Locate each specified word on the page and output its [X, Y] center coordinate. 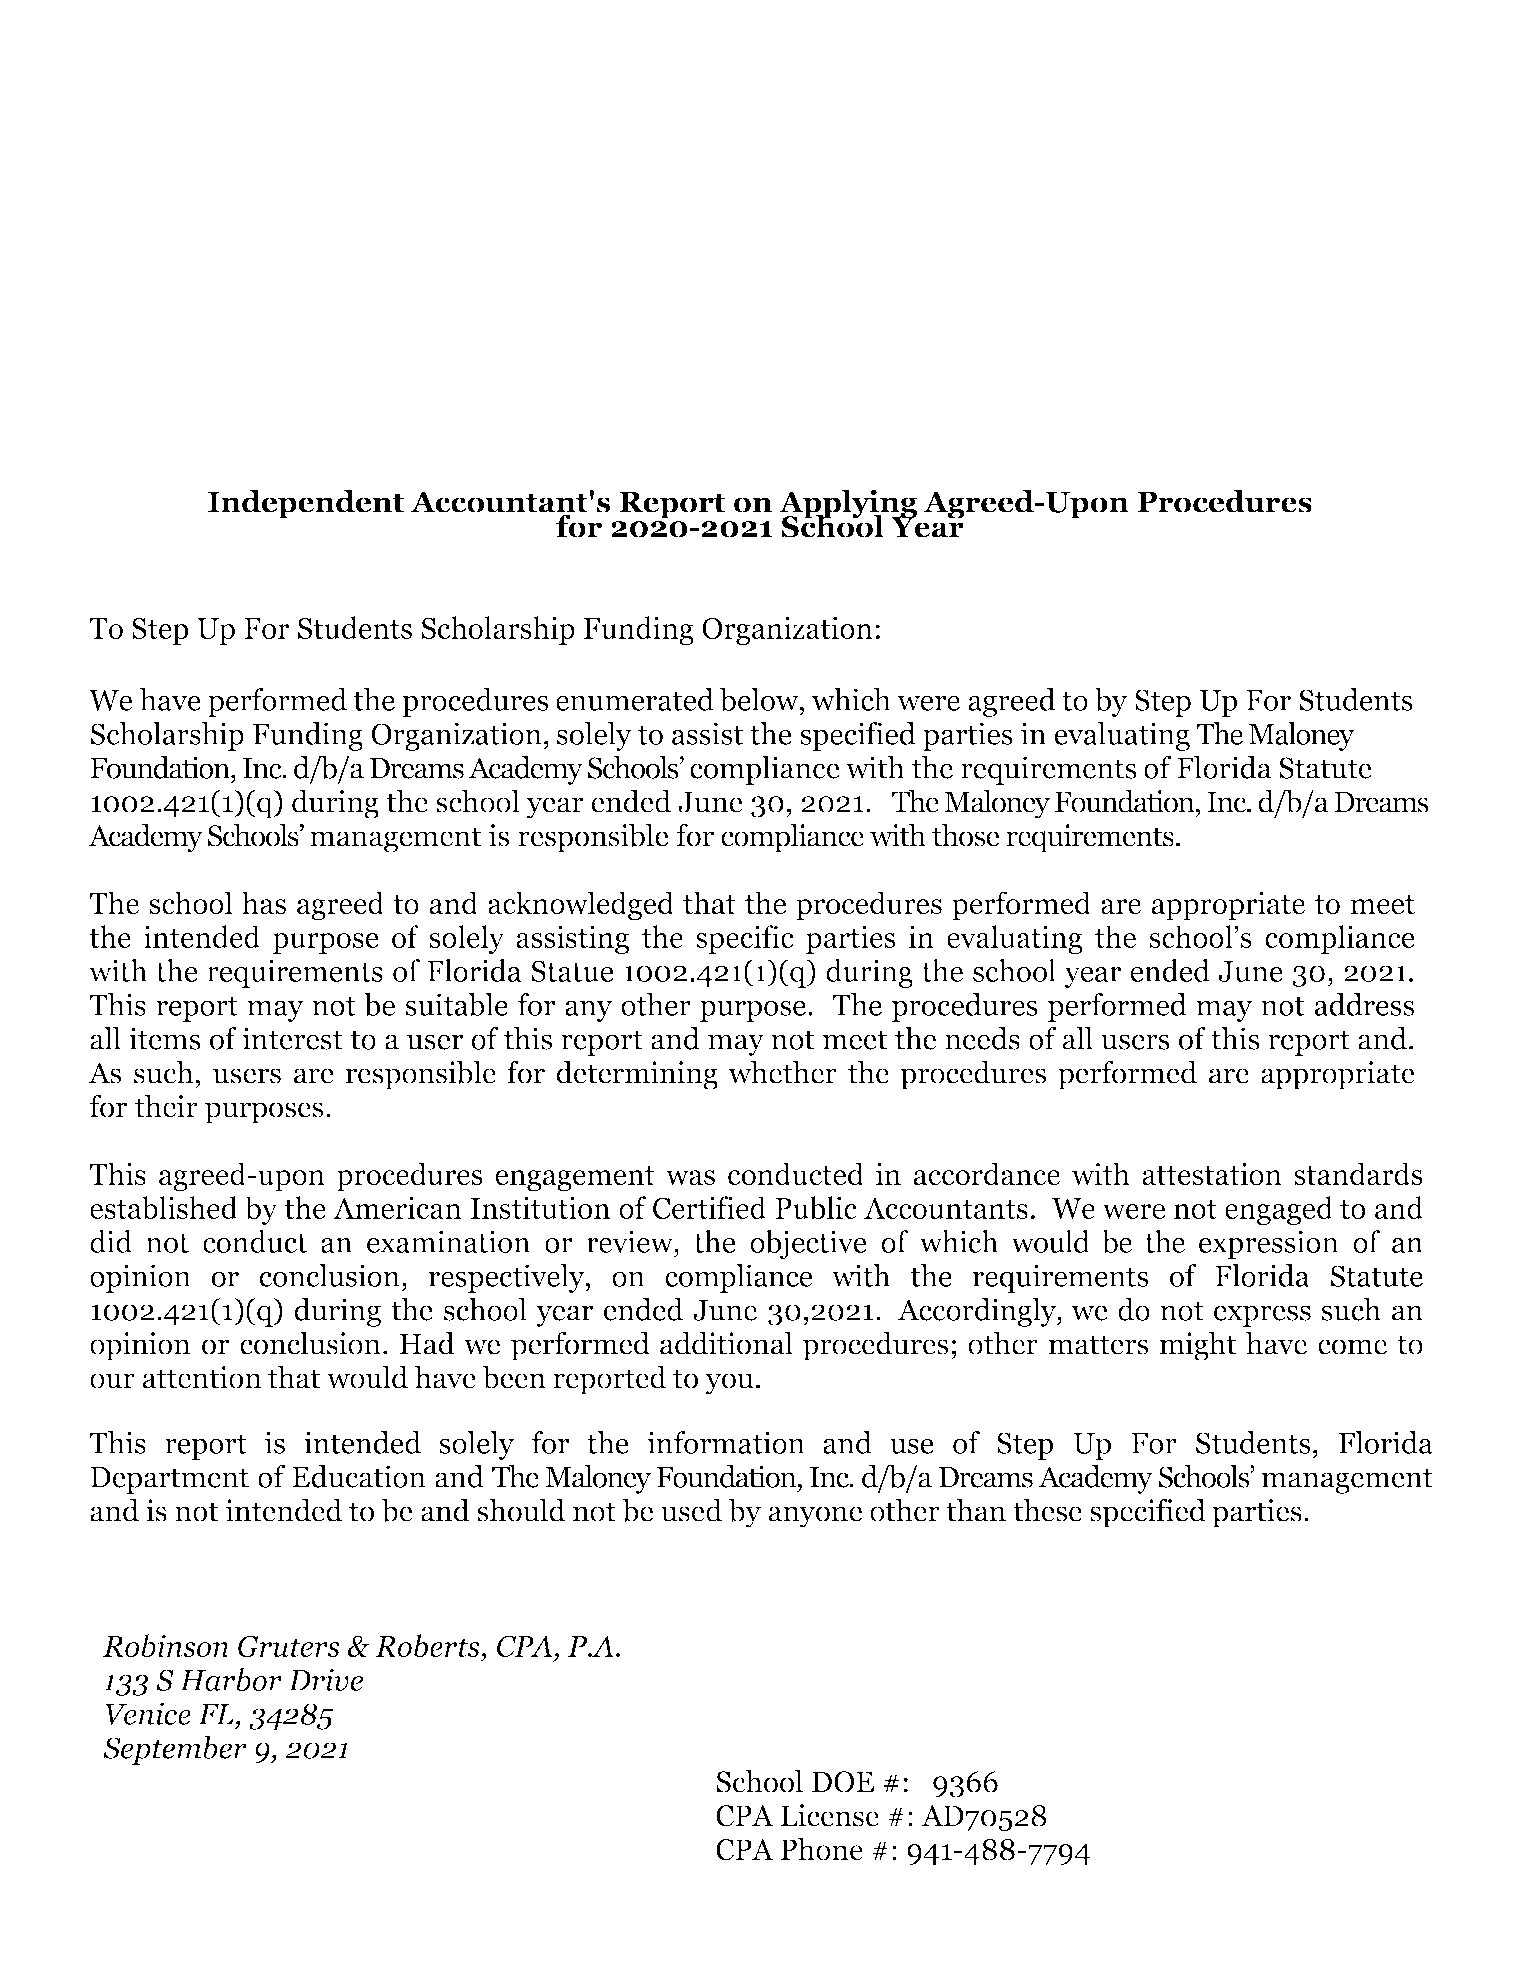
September [175, 1750]
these [1047, 1510]
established [164, 1208]
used [691, 1510]
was [690, 1178]
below [760, 701]
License [830, 1815]
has [264, 903]
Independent [306, 504]
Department [169, 1480]
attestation [1212, 1174]
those [966, 835]
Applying [848, 505]
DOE [843, 1782]
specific [745, 939]
